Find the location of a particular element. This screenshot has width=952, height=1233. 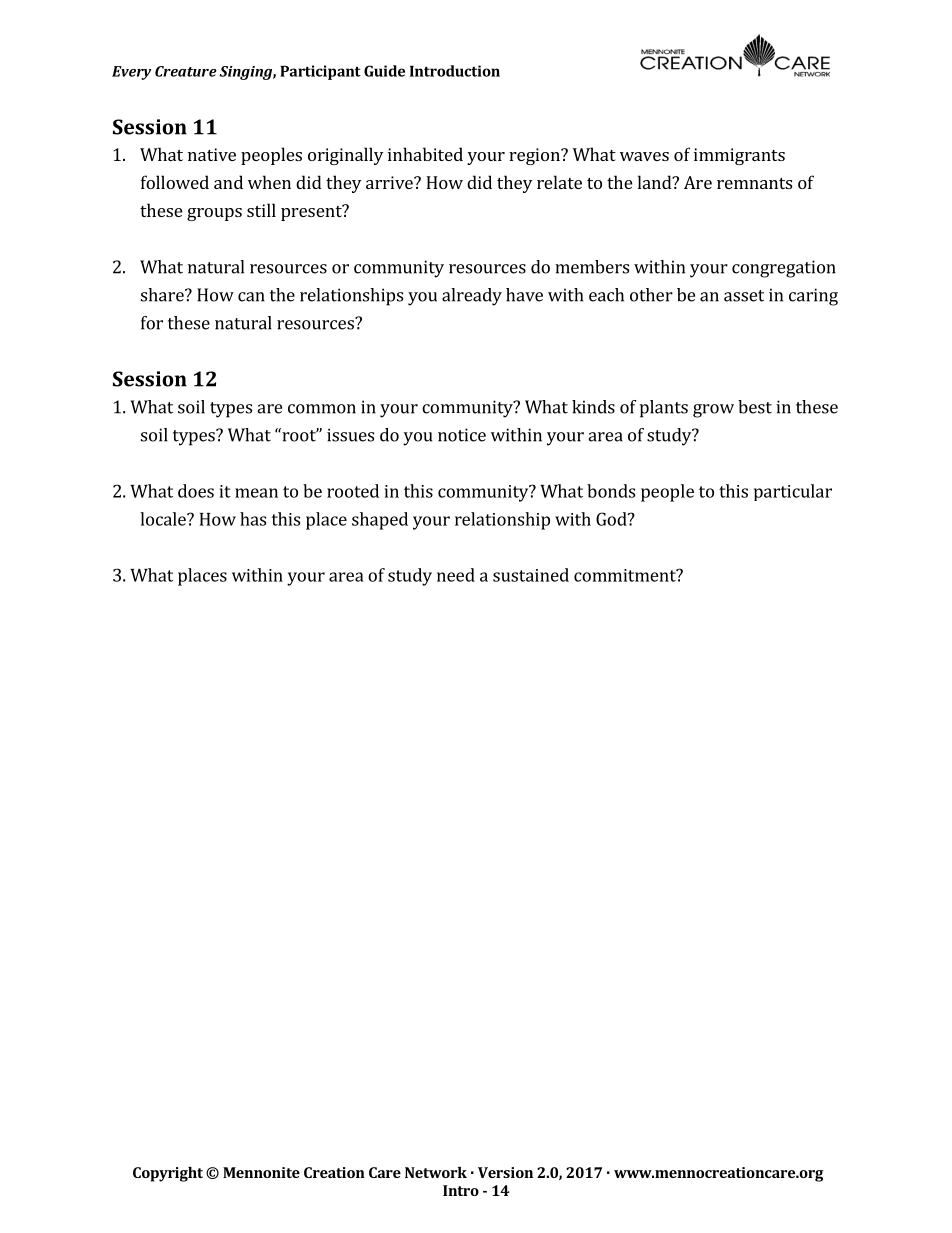

commitment is located at coordinates (626, 575).
